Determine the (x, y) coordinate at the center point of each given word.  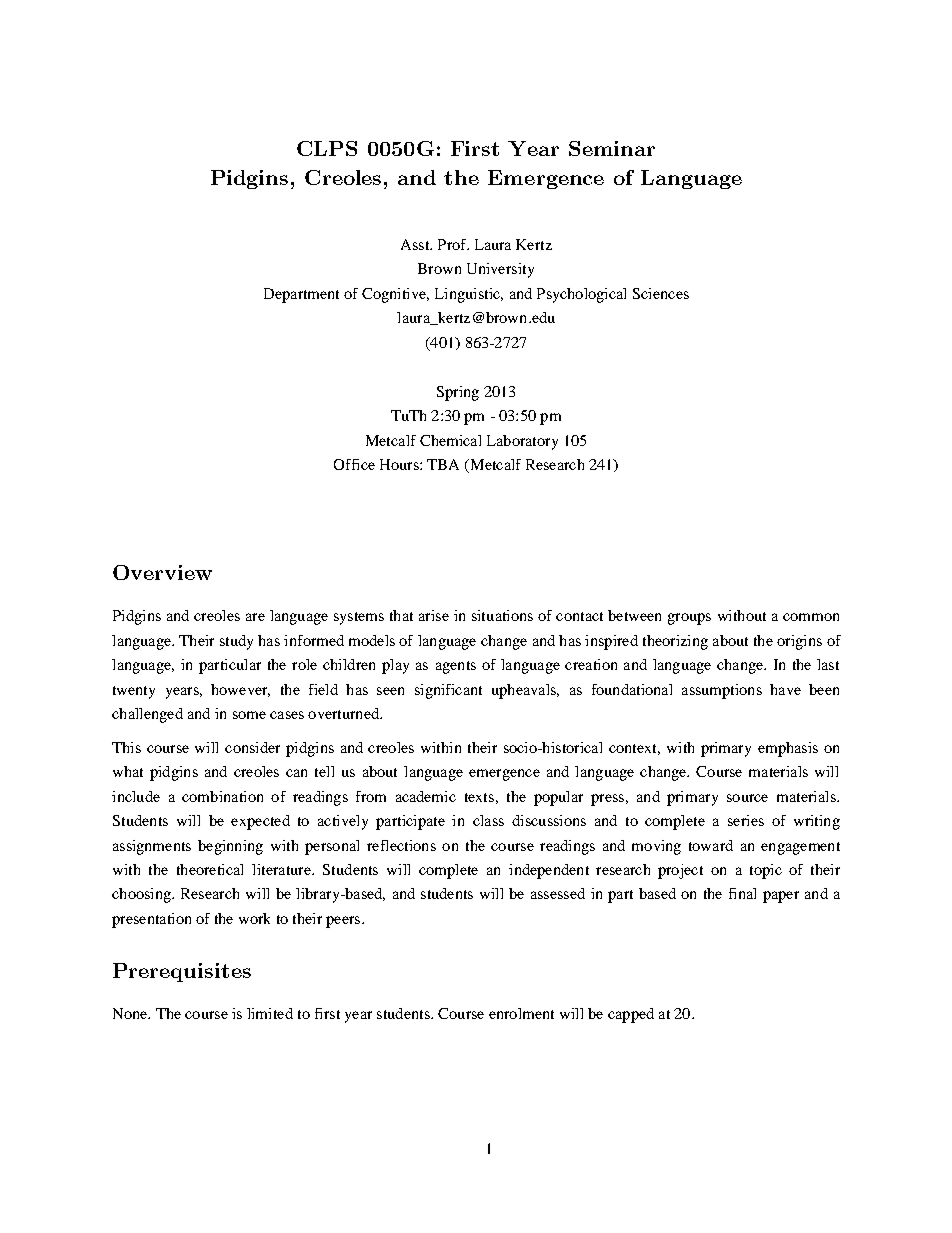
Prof (453, 244)
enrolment (521, 1013)
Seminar (612, 148)
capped (631, 1015)
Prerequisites (182, 972)
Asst (416, 244)
